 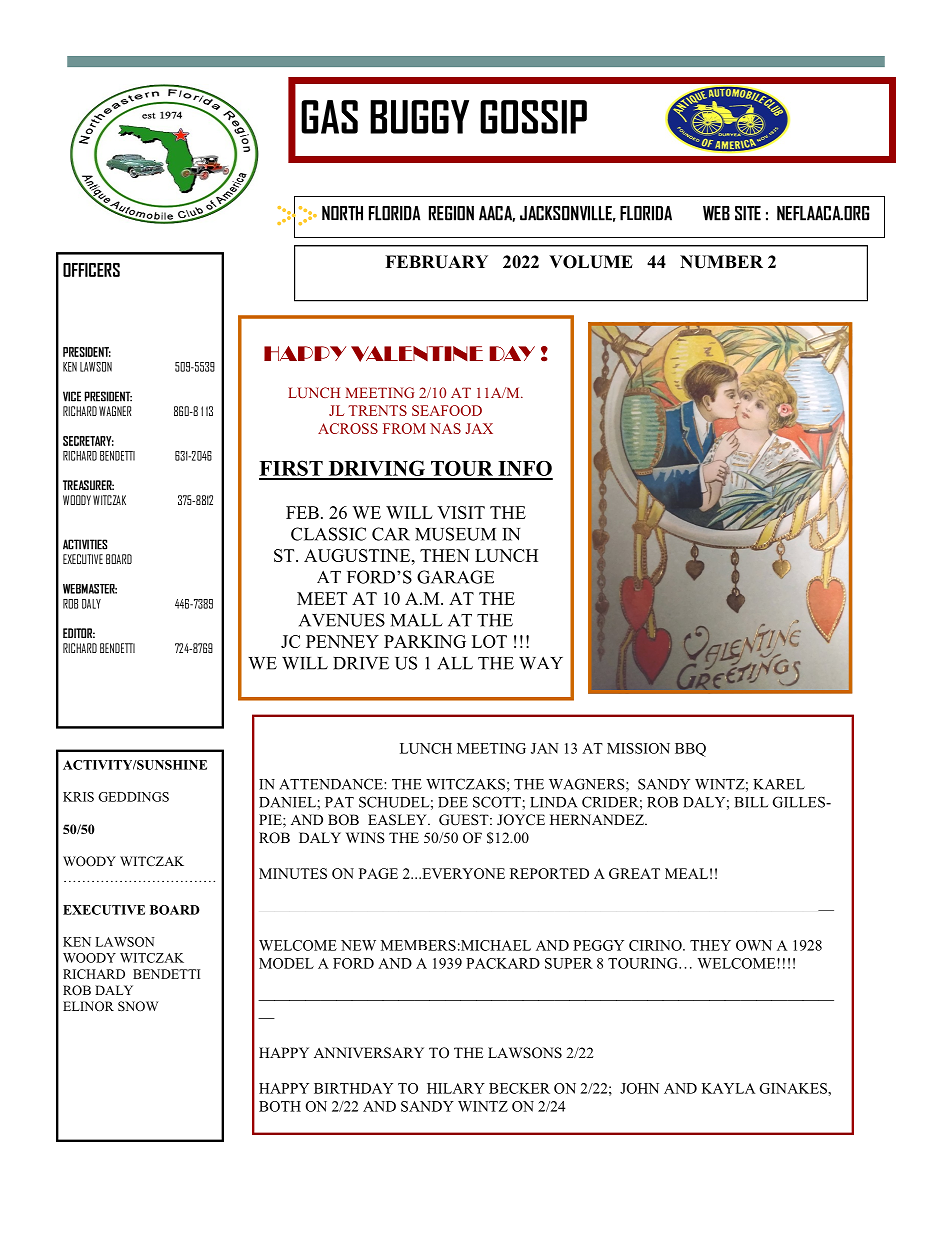 What do you see at coordinates (378, 873) in the image?
I see `PAGE` at bounding box center [378, 873].
